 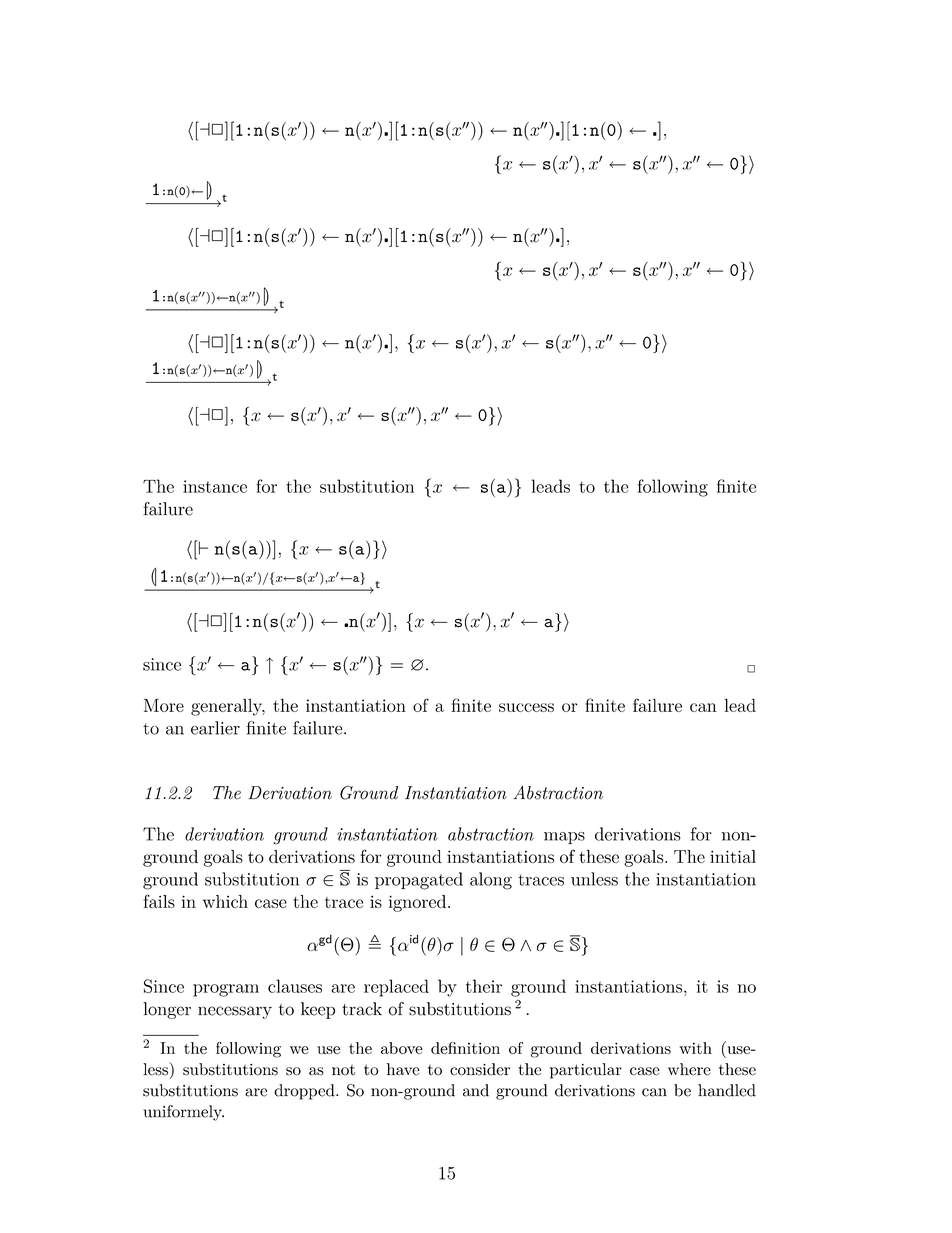 What do you see at coordinates (689, 1069) in the page?
I see `where` at bounding box center [689, 1069].
